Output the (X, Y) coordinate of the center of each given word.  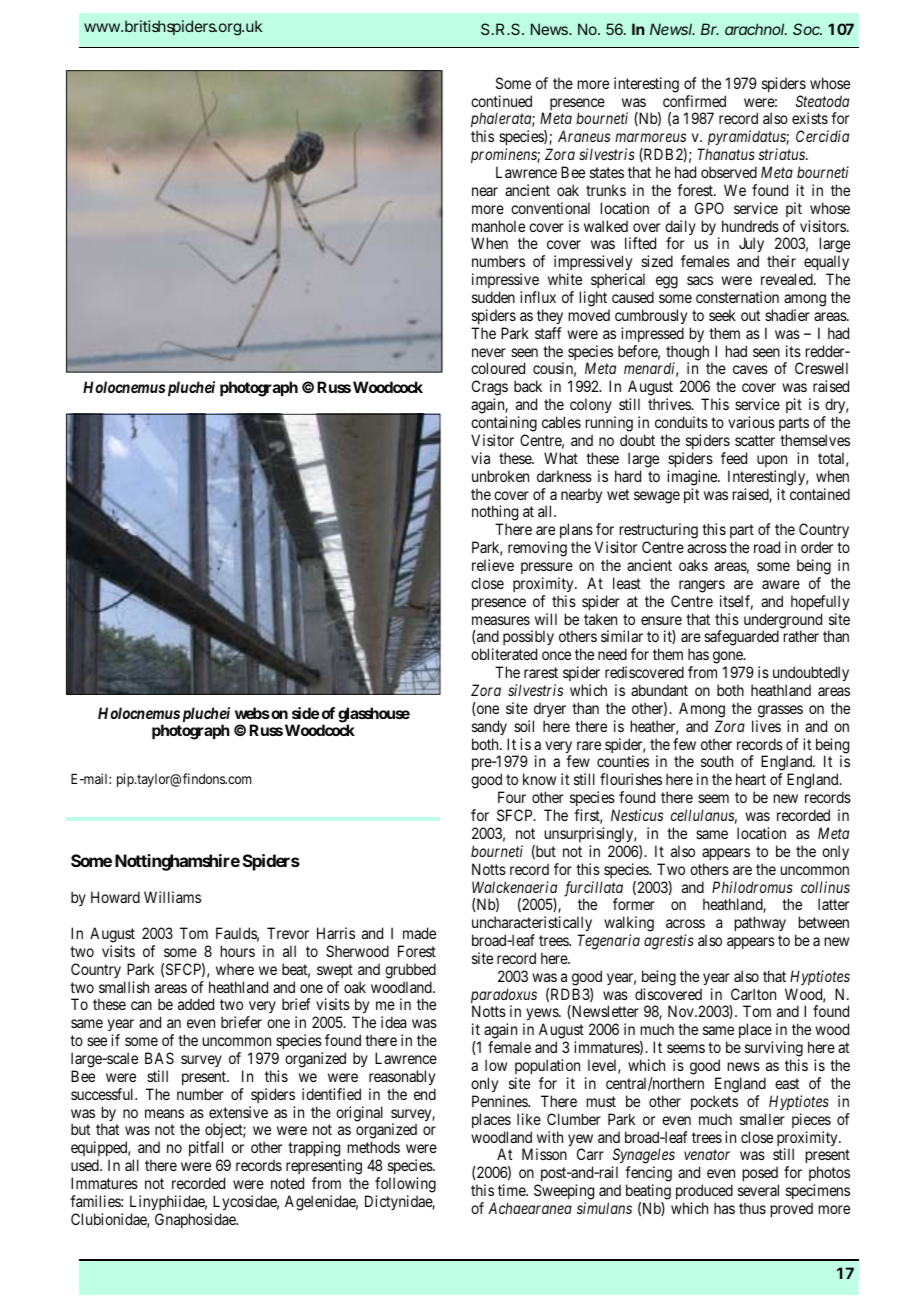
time (512, 1190)
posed (761, 1175)
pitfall (208, 1150)
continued (501, 101)
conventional (550, 208)
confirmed (694, 101)
